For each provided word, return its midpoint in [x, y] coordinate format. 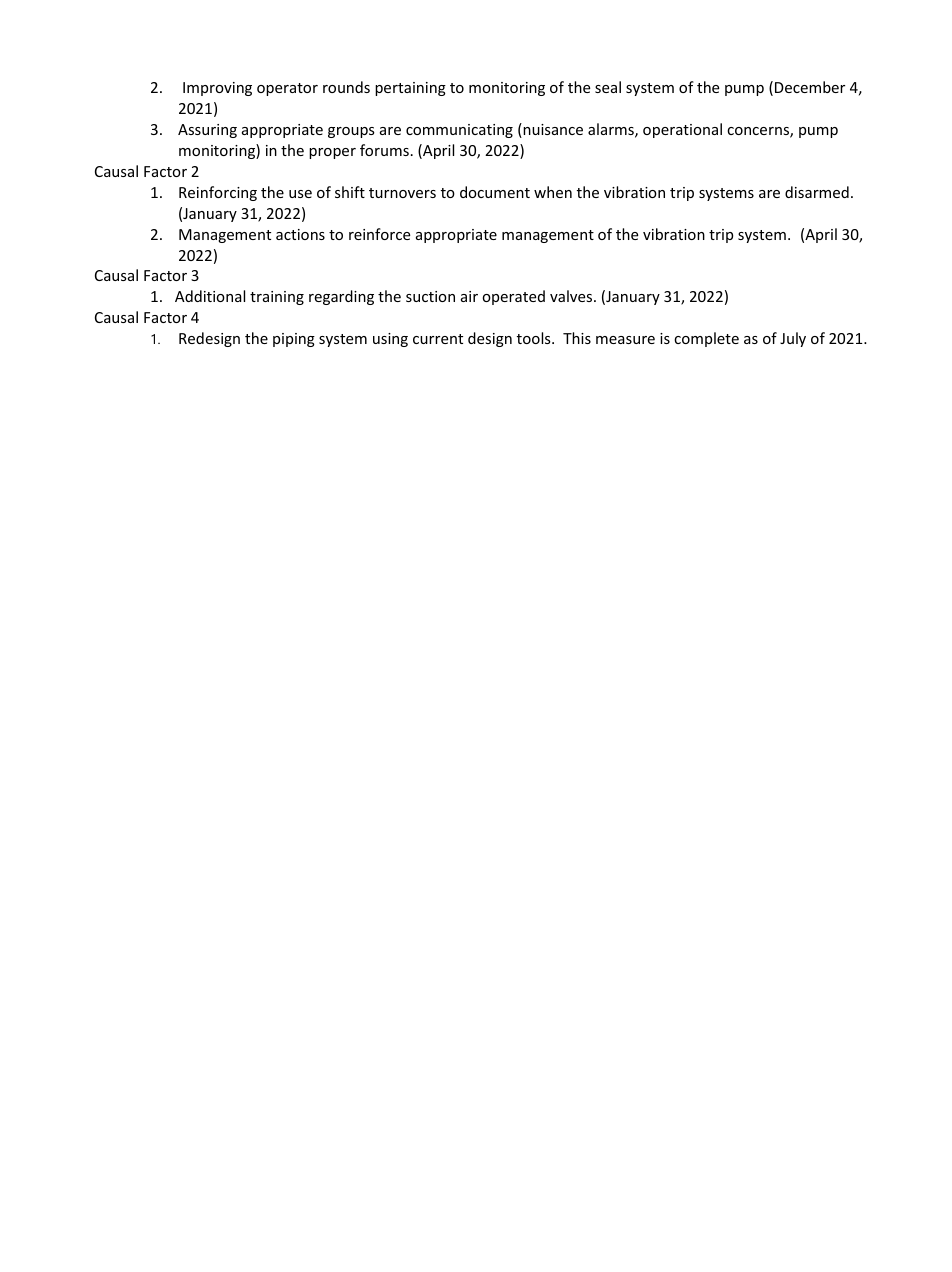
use [300, 194]
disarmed [817, 192]
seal [608, 87]
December [810, 87]
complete [706, 339]
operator [287, 89]
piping [294, 340]
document [495, 192]
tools [535, 338]
